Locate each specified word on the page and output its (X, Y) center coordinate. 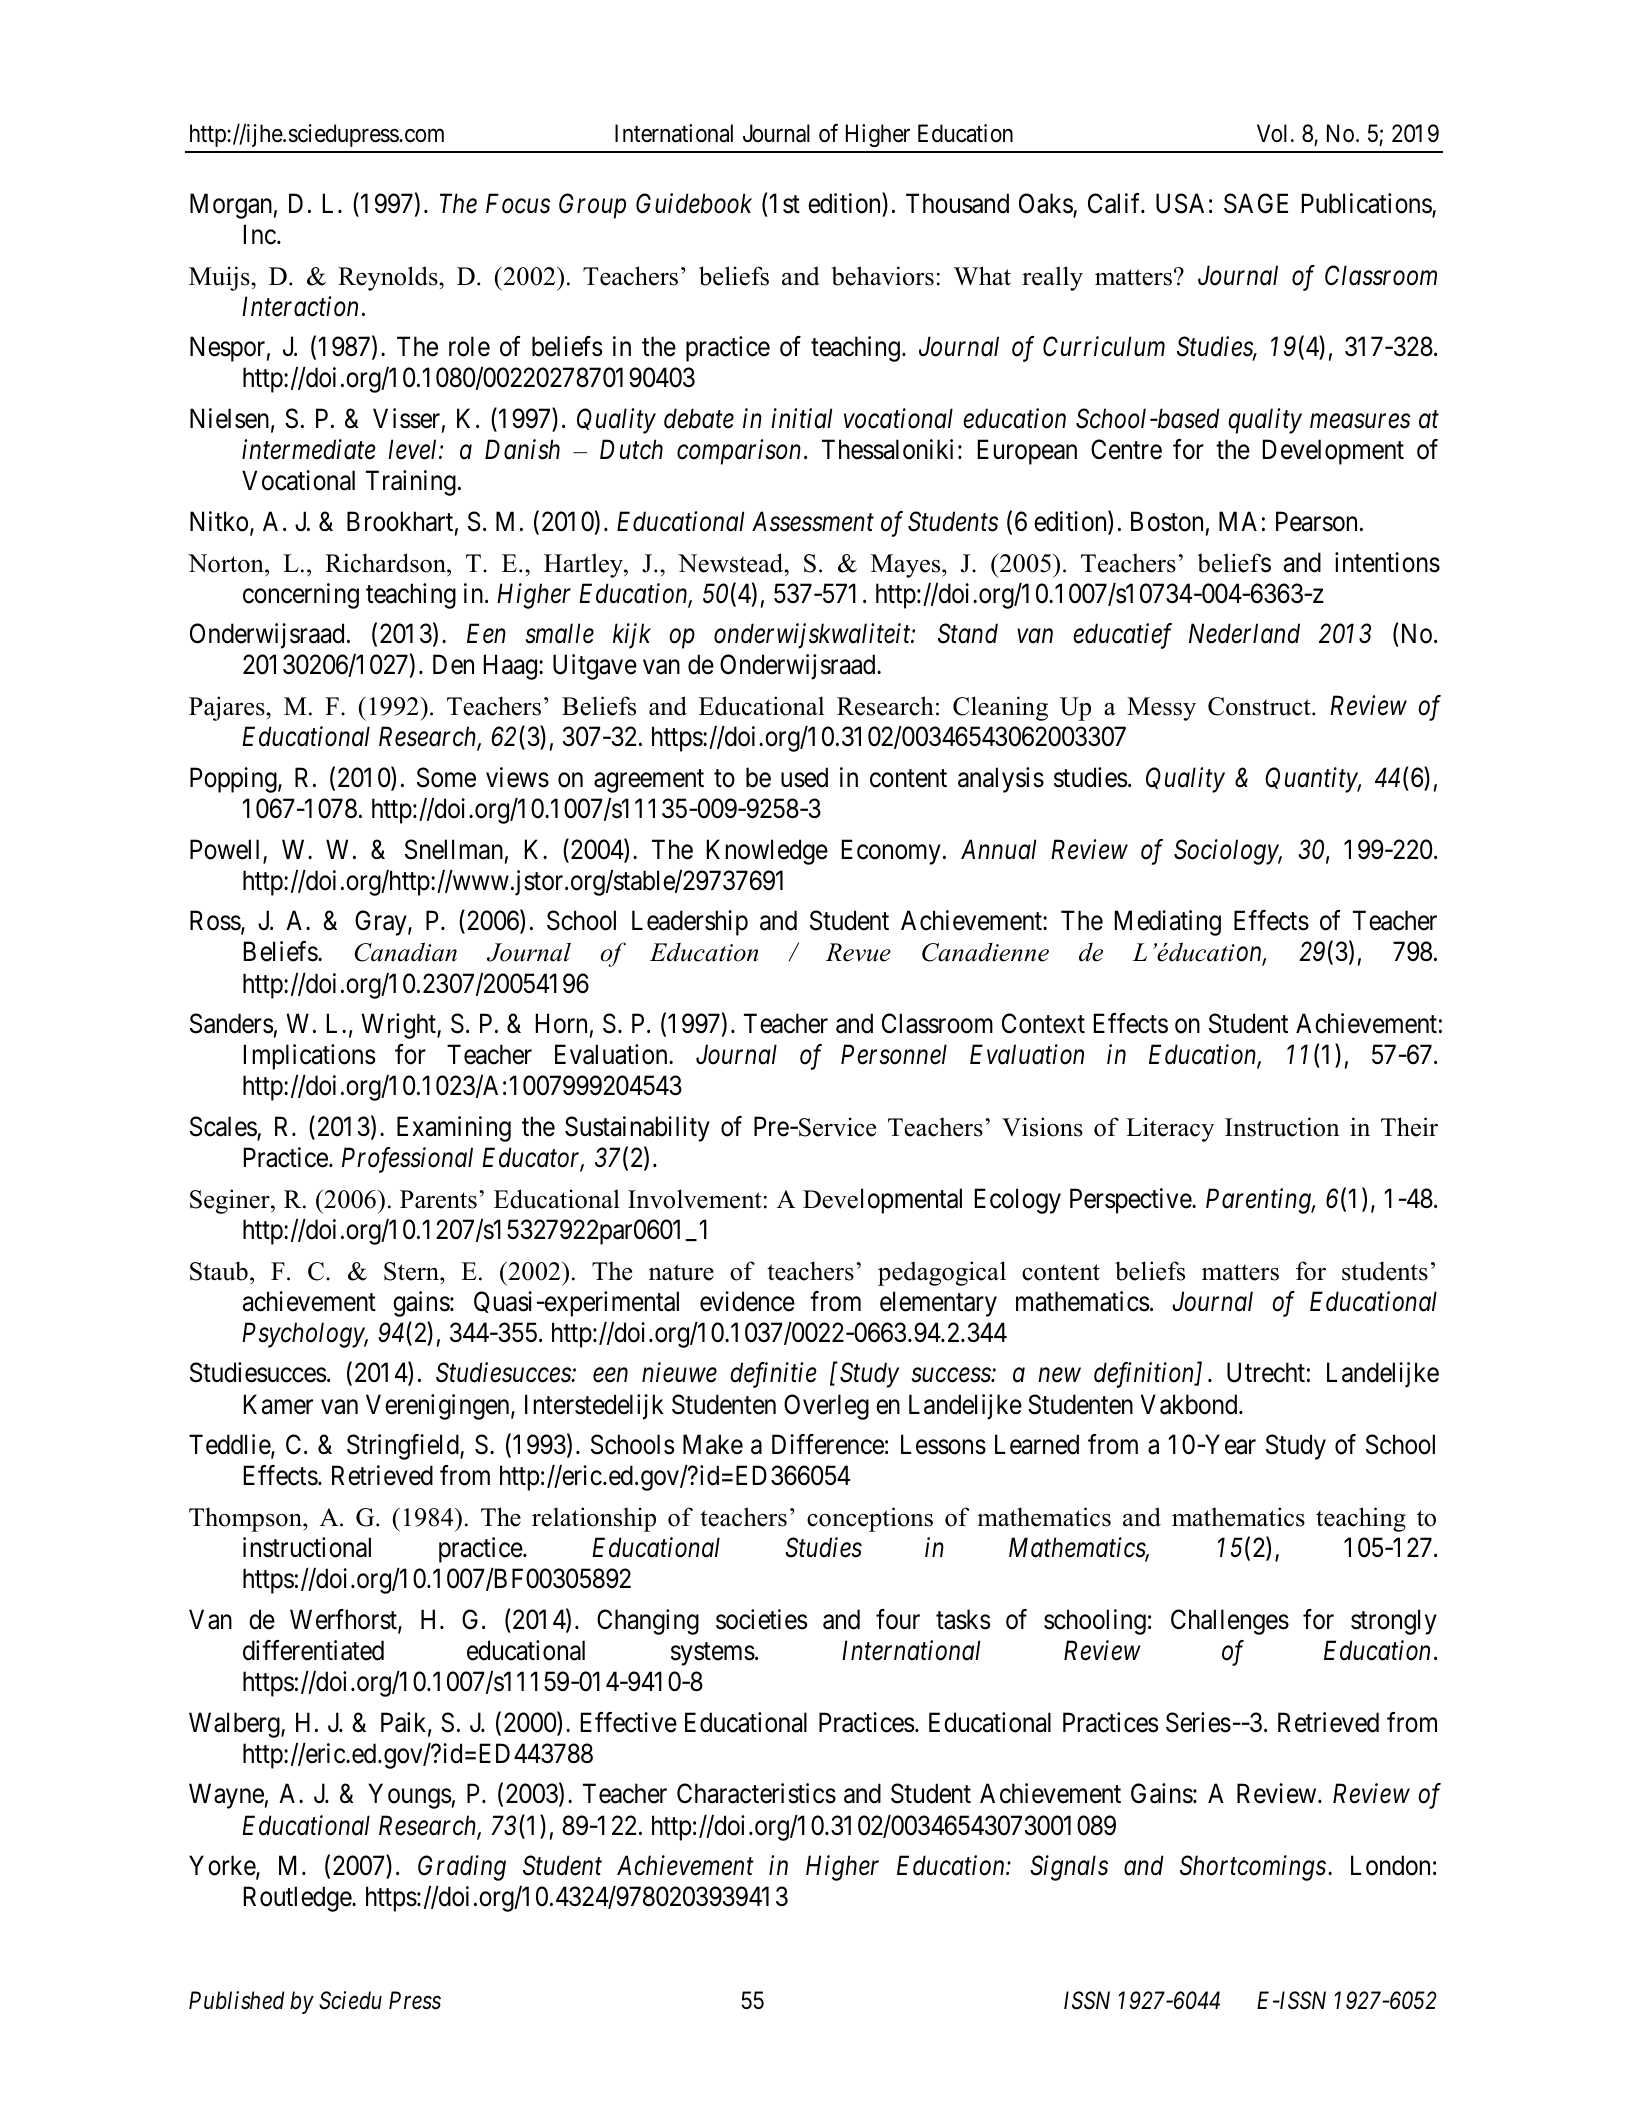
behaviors (882, 276)
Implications (309, 1057)
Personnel (894, 1054)
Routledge (298, 1899)
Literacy (1170, 1129)
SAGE (1256, 203)
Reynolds (389, 278)
